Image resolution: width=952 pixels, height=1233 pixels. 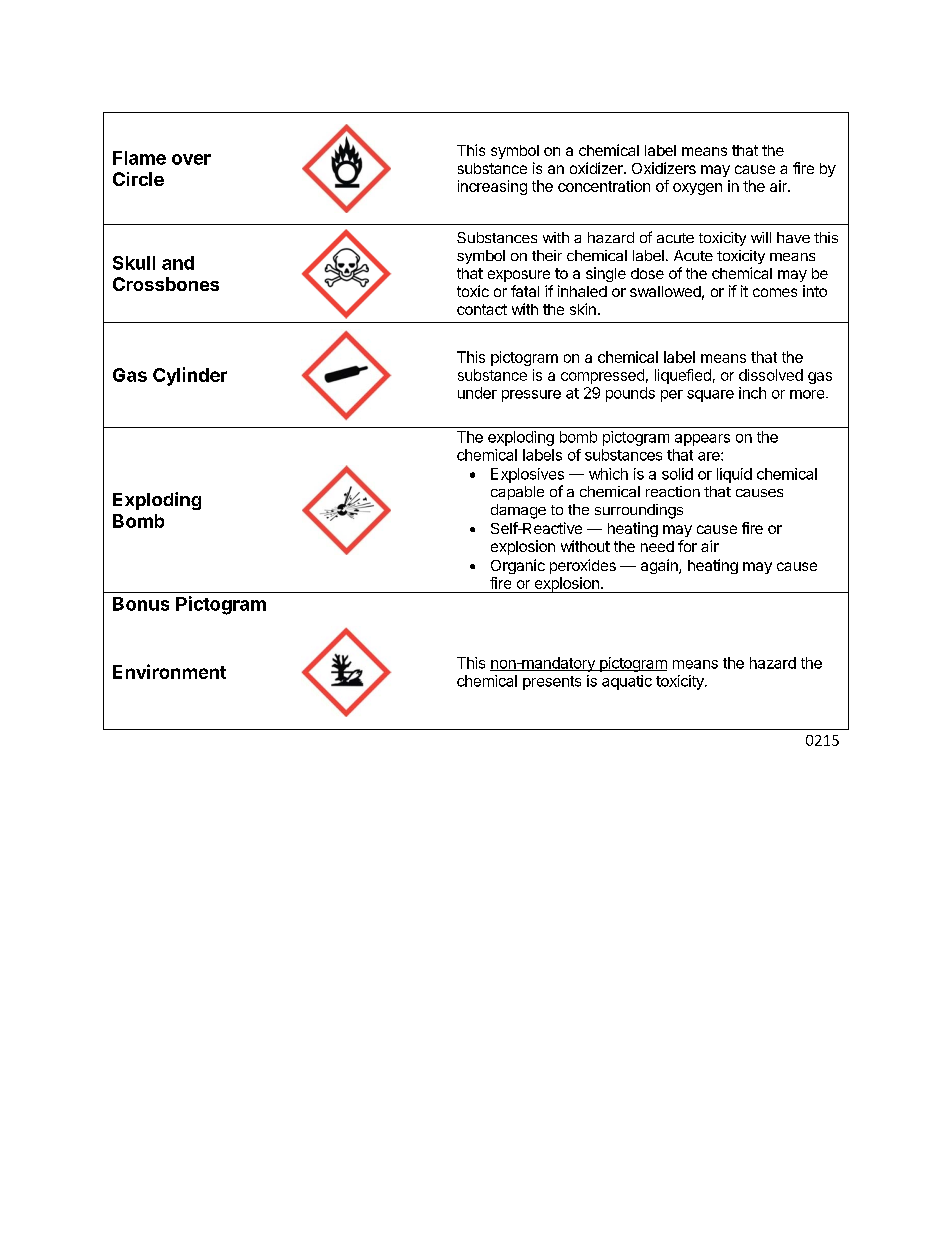 I want to click on under, so click(x=477, y=393).
